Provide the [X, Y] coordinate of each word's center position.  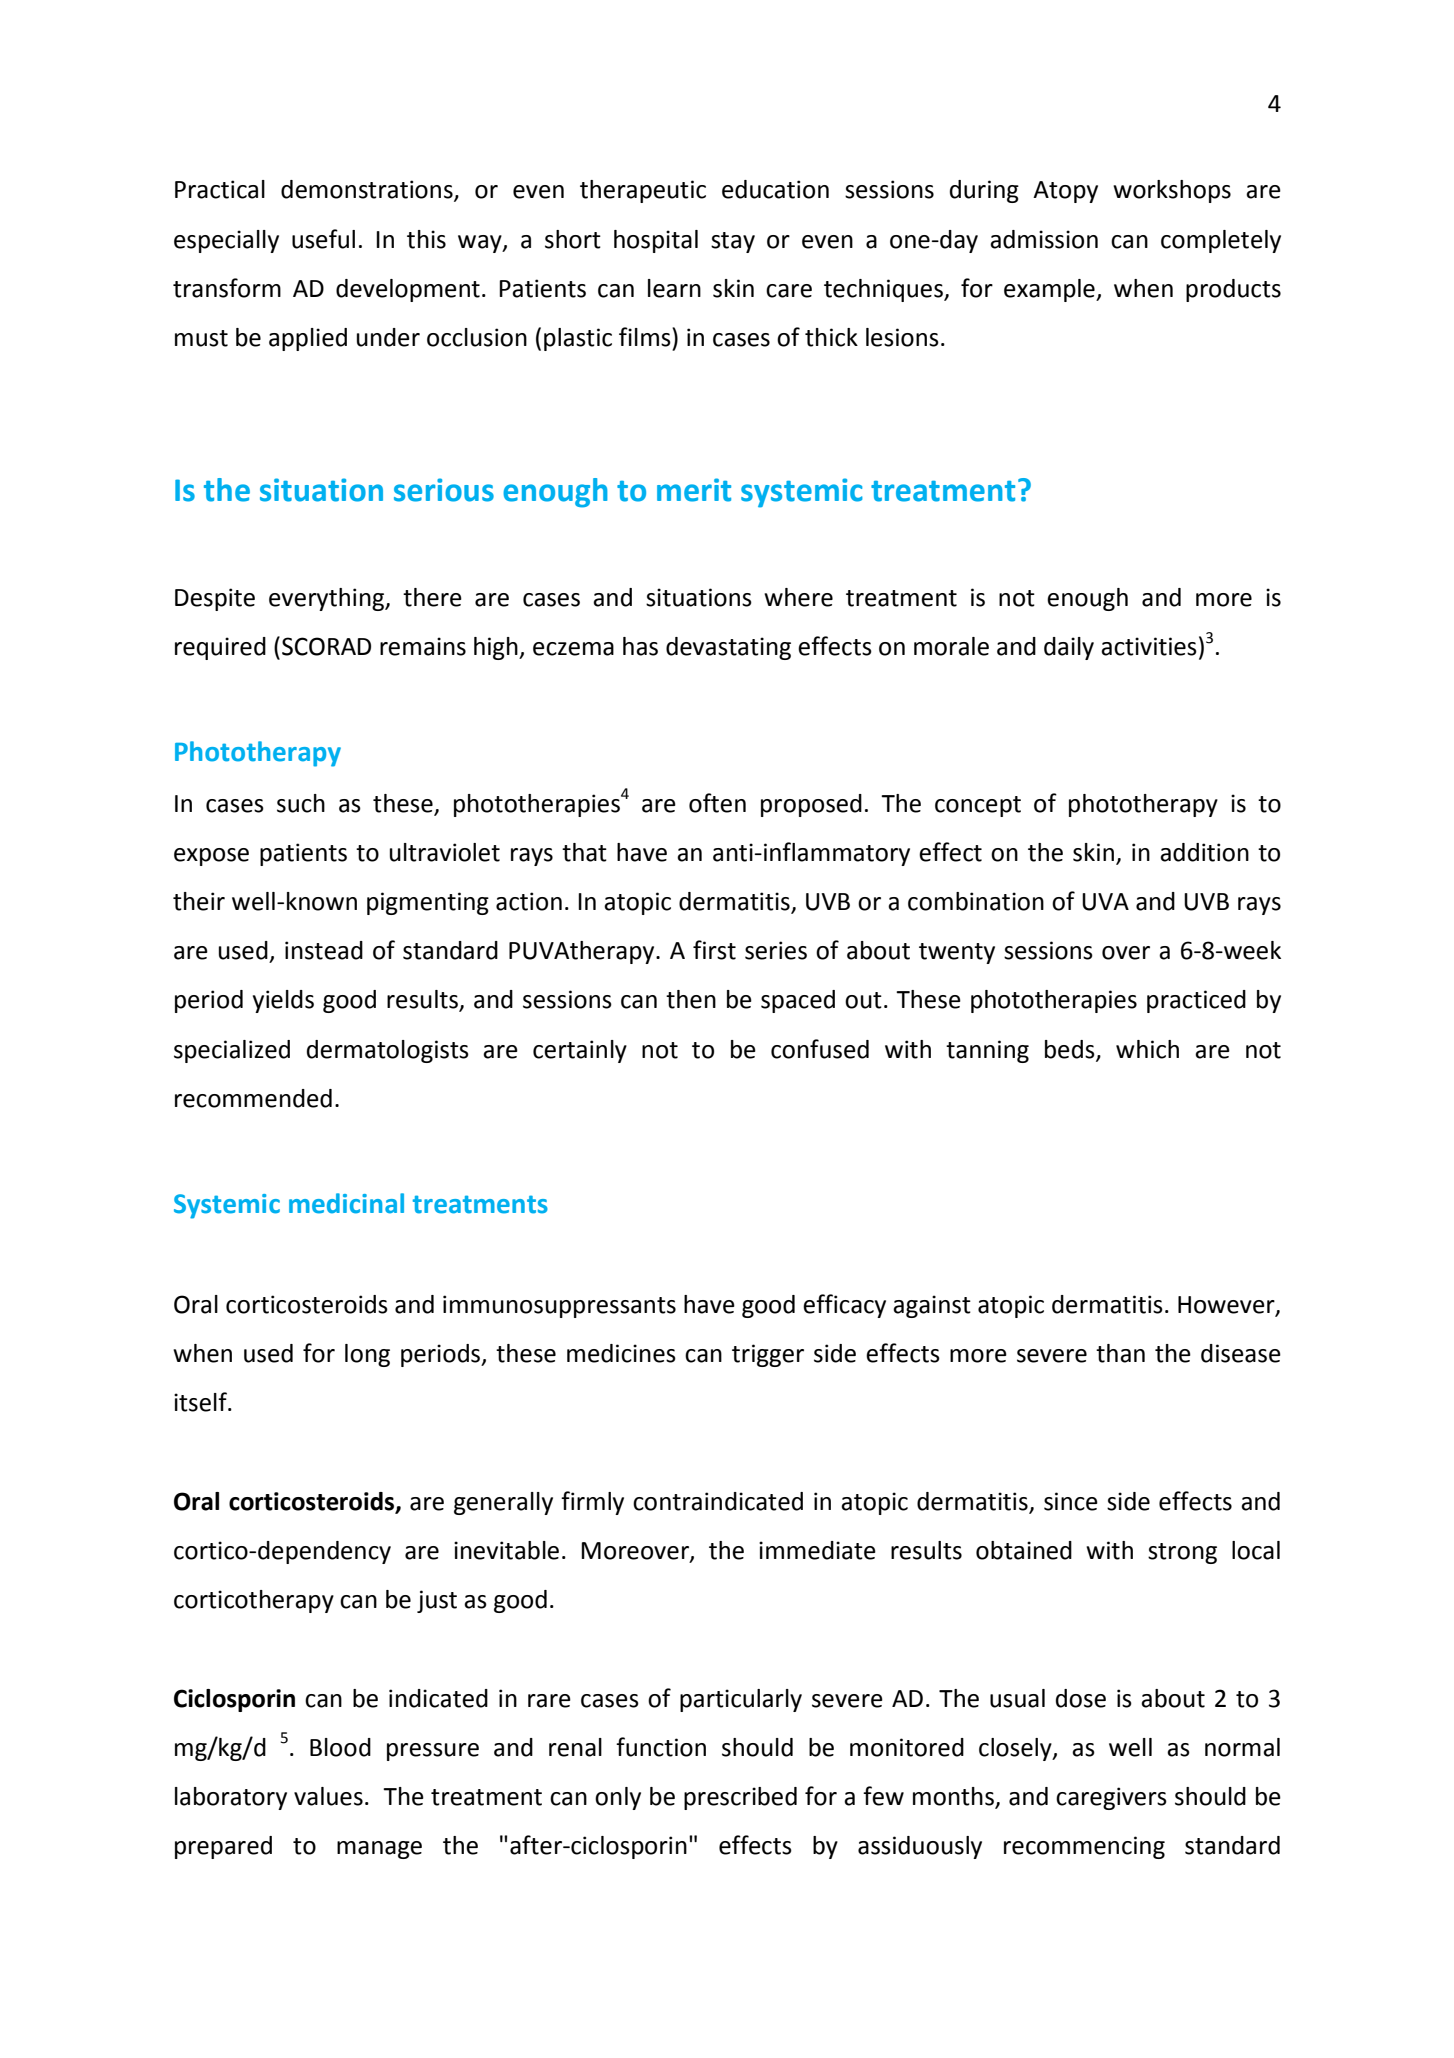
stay [733, 242]
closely [1016, 1749]
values [328, 1796]
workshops [1172, 191]
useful [323, 239]
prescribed [740, 1798]
